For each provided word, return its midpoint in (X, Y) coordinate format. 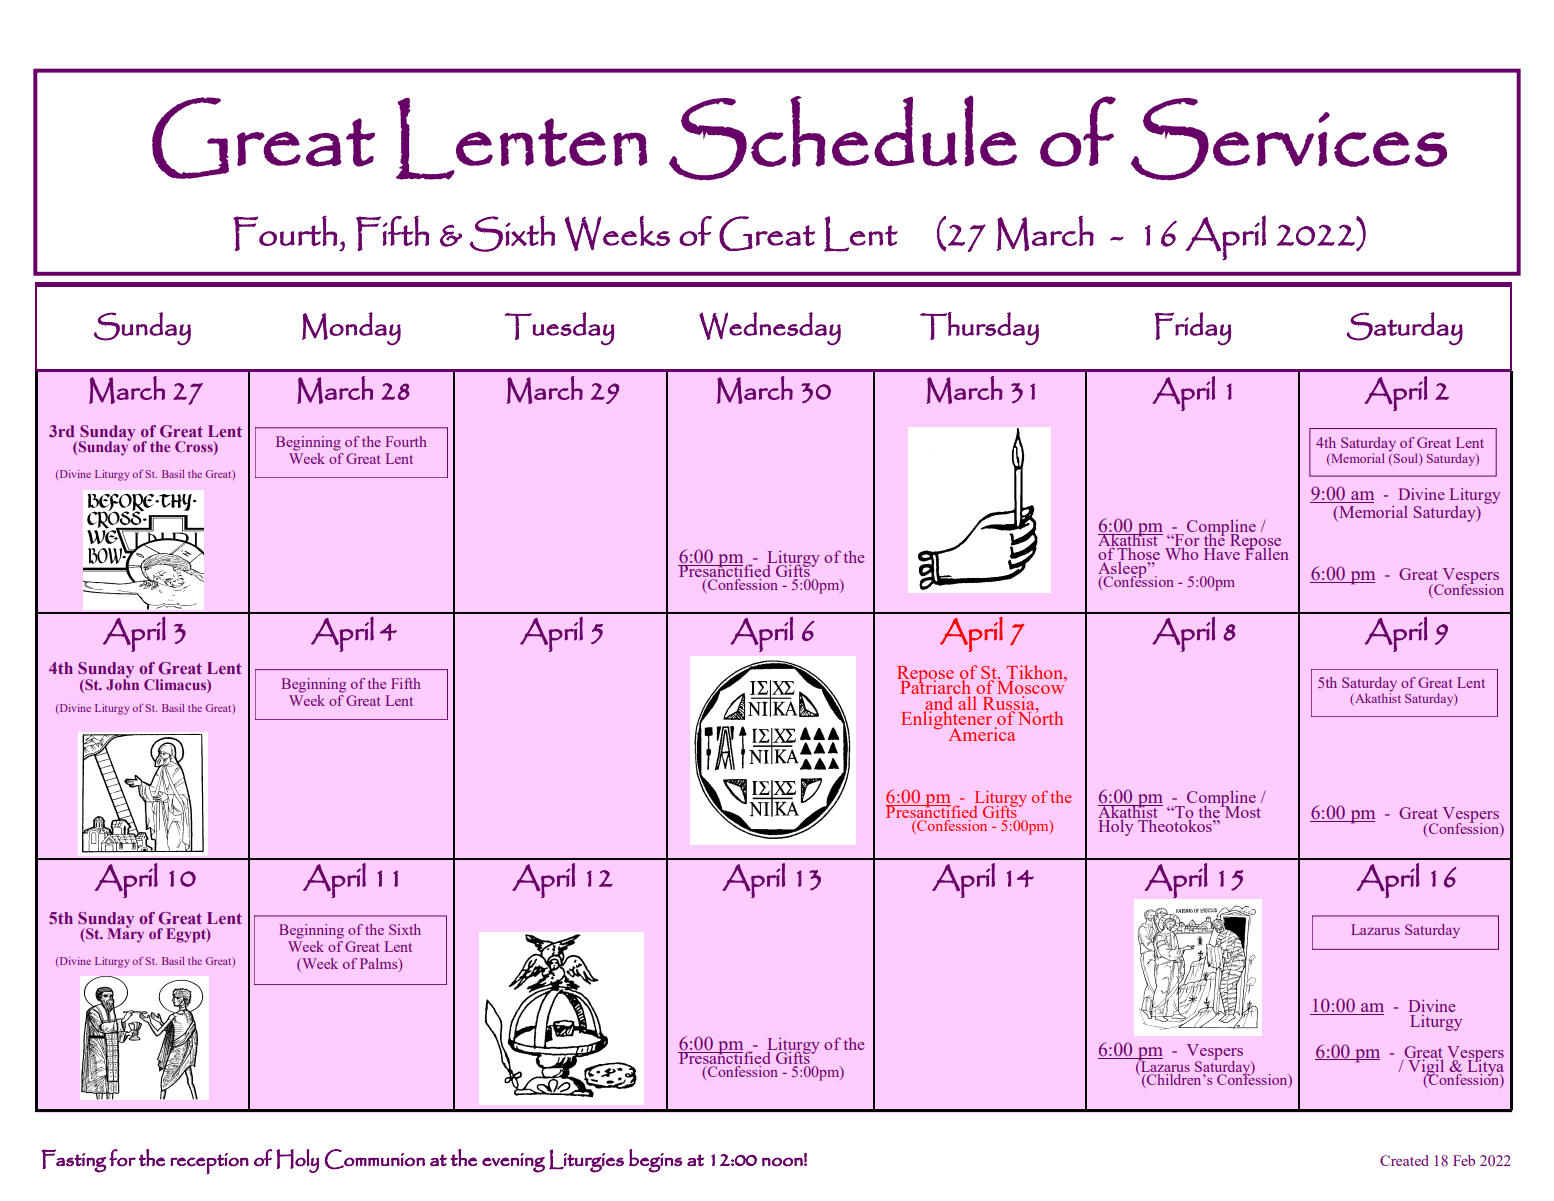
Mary (126, 934)
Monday (351, 329)
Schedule (843, 137)
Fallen (1266, 552)
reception (209, 1163)
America (981, 734)
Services (1289, 139)
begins (655, 1161)
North (1039, 717)
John (122, 683)
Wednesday (770, 329)
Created (1404, 1160)
